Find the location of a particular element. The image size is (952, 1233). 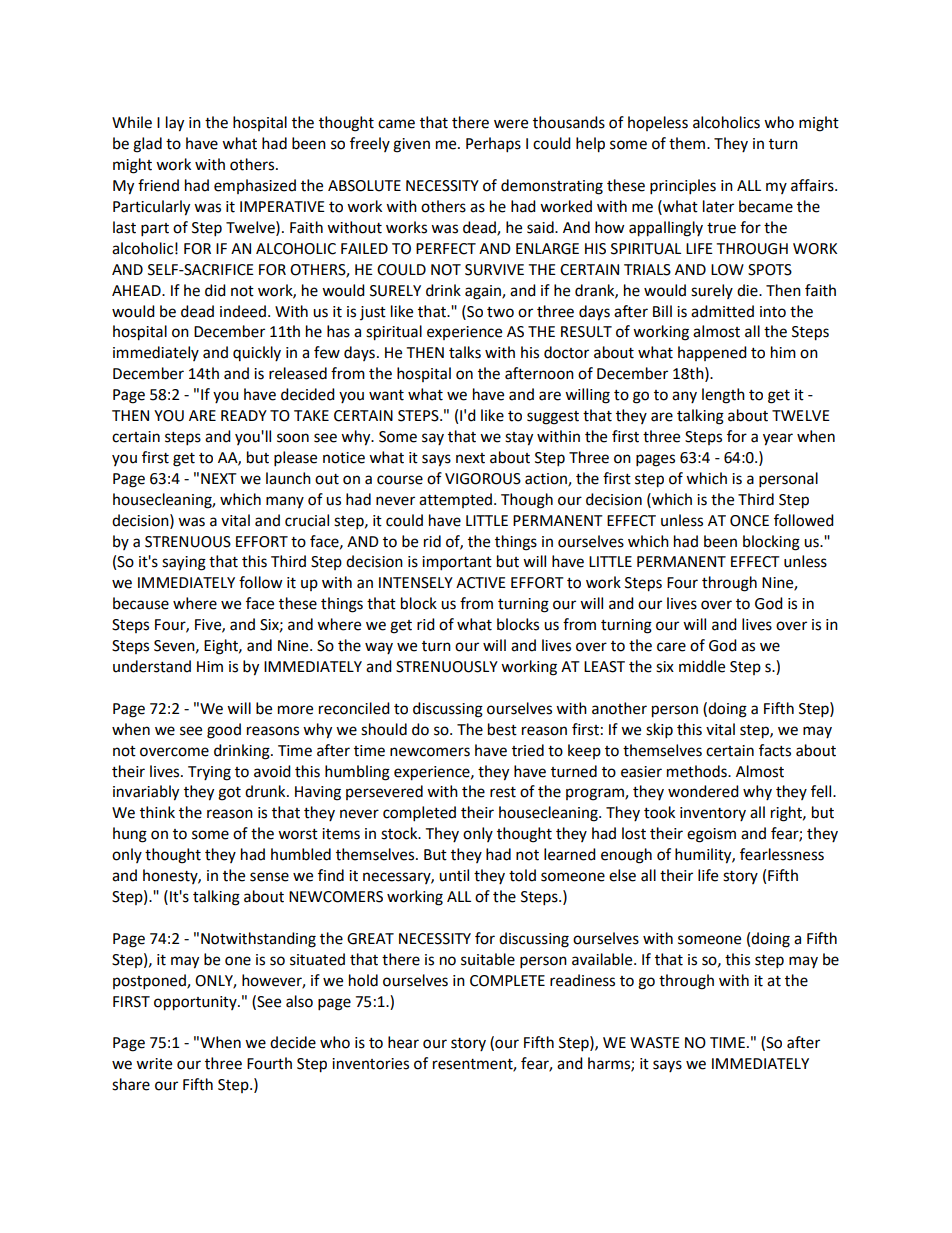

principles is located at coordinates (683, 187).
